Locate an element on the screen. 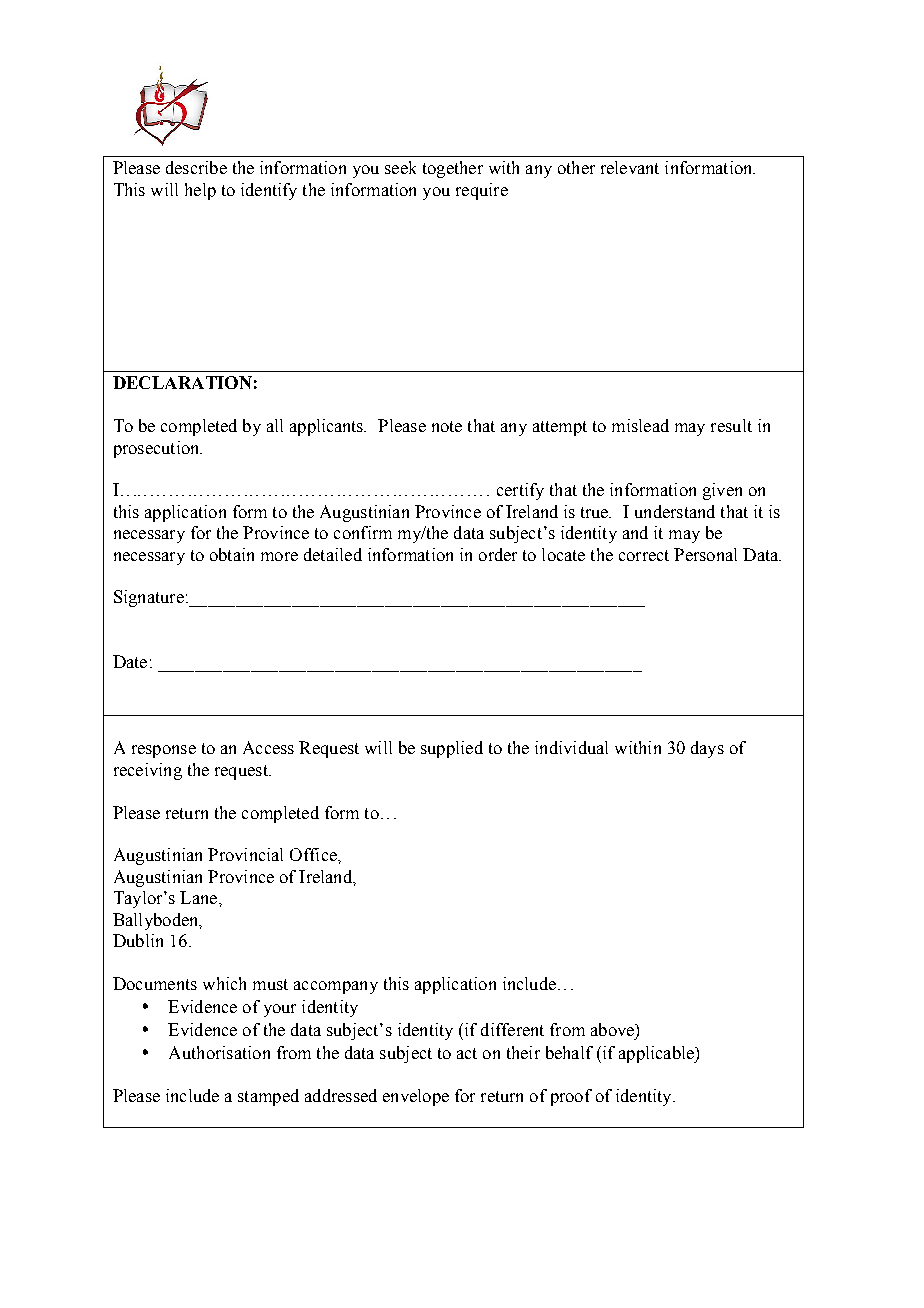 The width and height of the screenshot is (924, 1308). order is located at coordinates (498, 554).
